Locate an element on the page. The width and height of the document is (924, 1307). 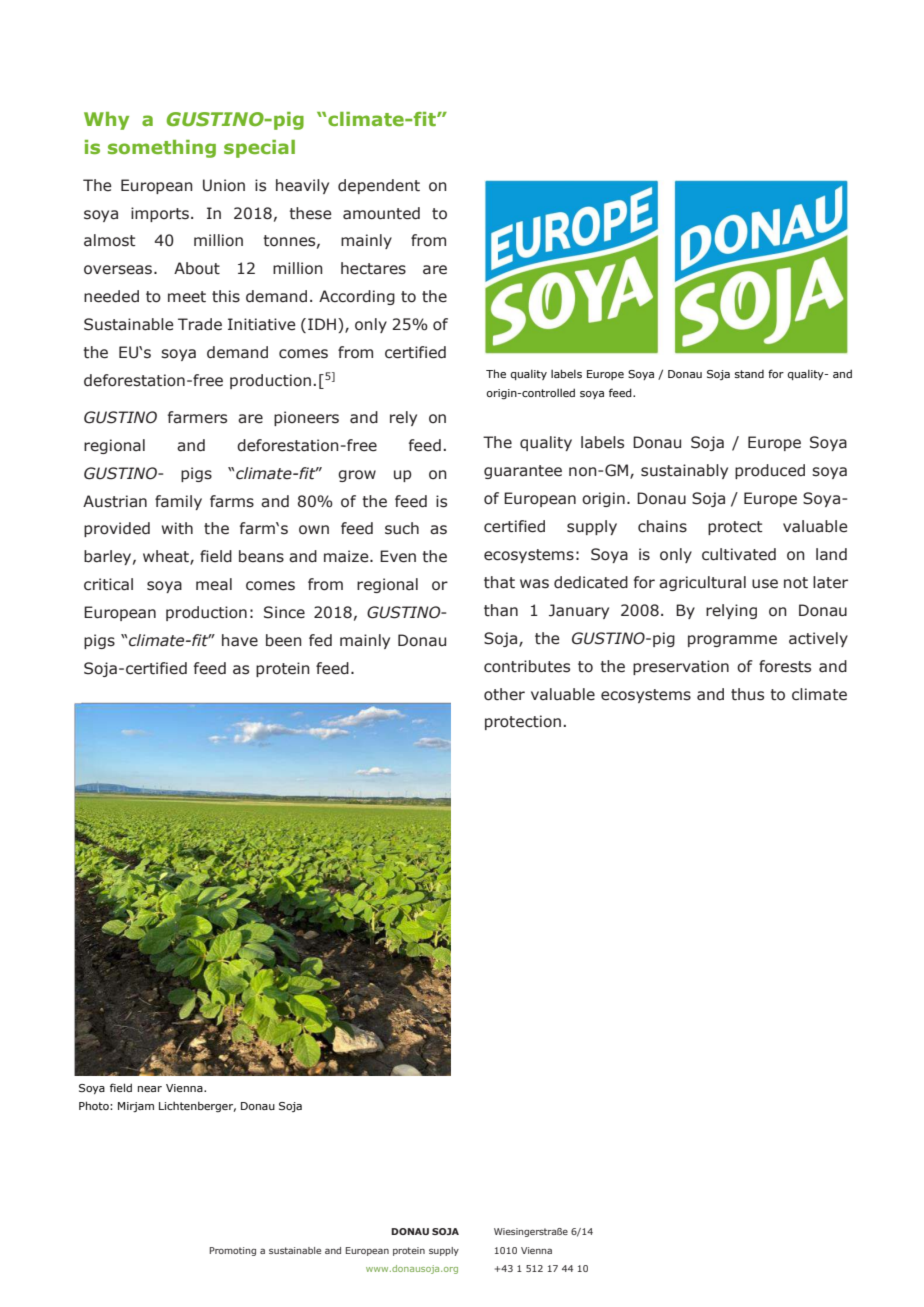
Trade is located at coordinates (200, 324).
